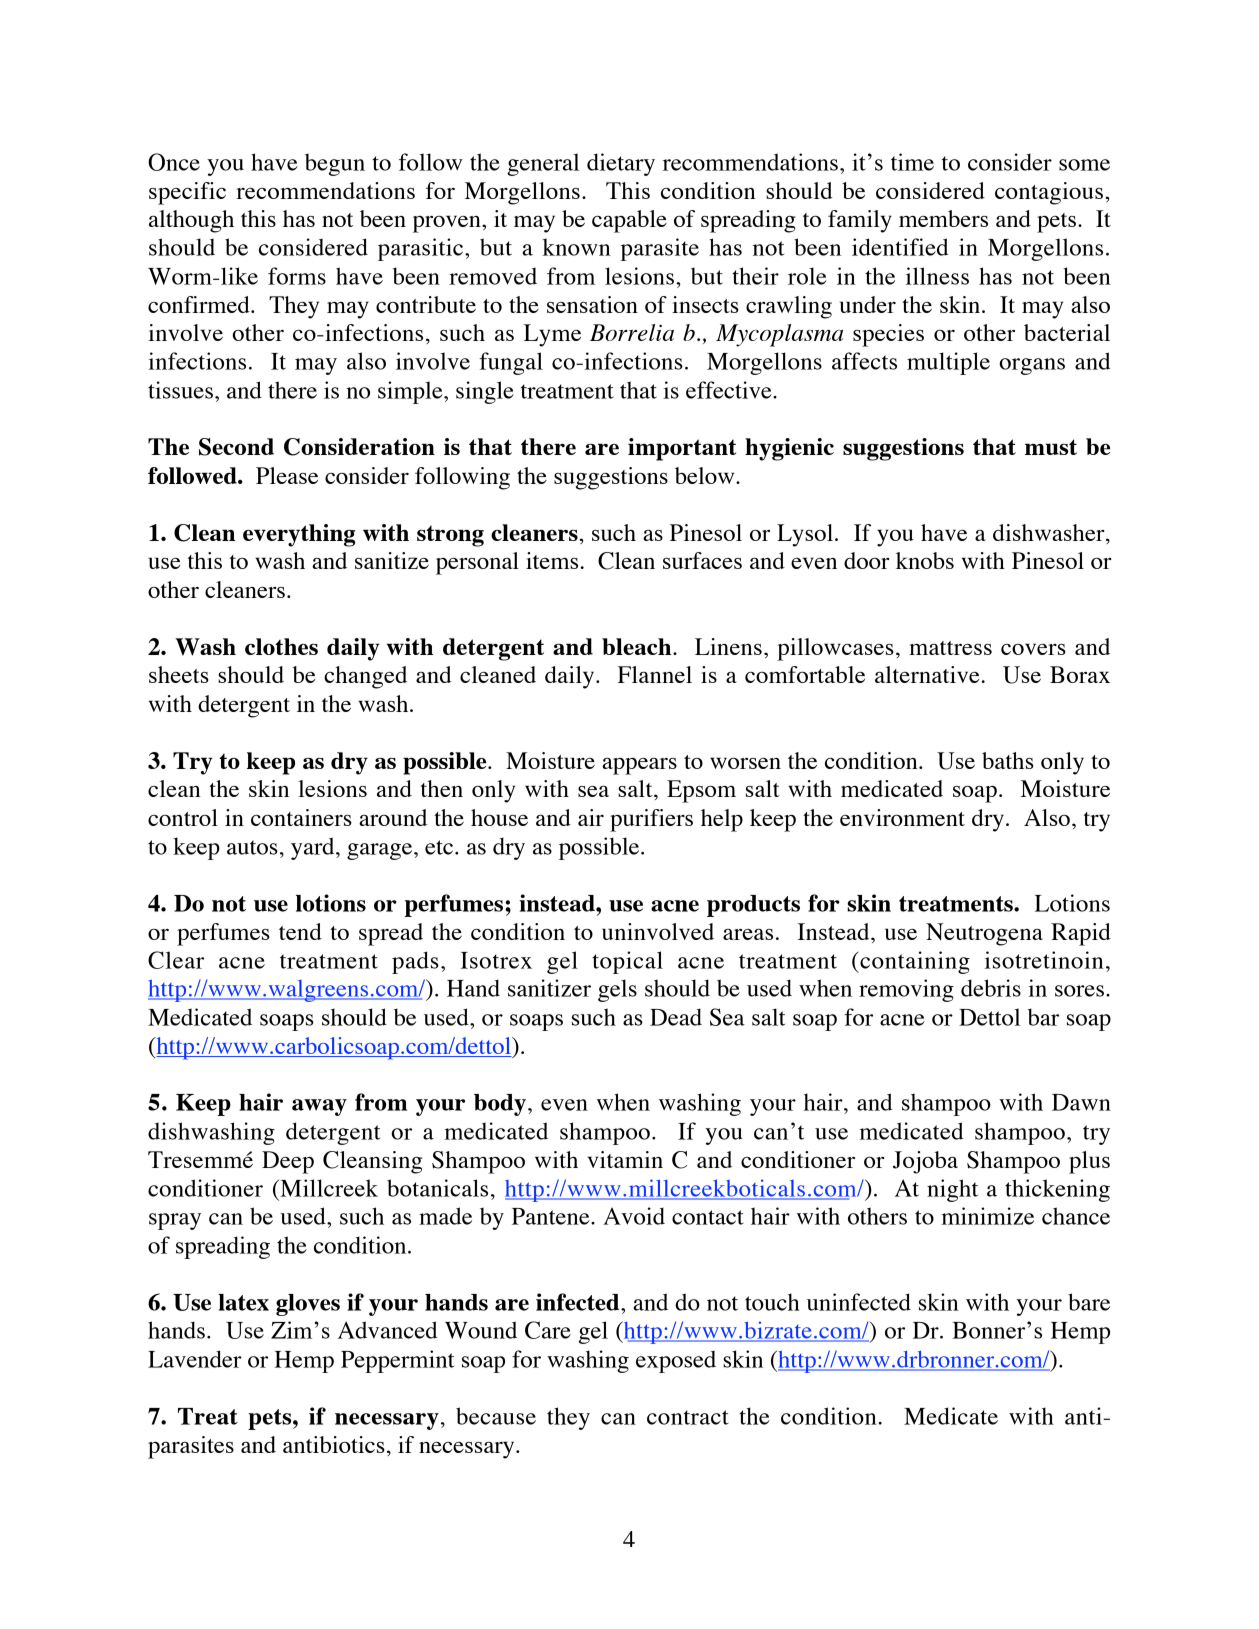 The image size is (1259, 1629). What do you see at coordinates (236, 447) in the screenshot?
I see `Second` at bounding box center [236, 447].
